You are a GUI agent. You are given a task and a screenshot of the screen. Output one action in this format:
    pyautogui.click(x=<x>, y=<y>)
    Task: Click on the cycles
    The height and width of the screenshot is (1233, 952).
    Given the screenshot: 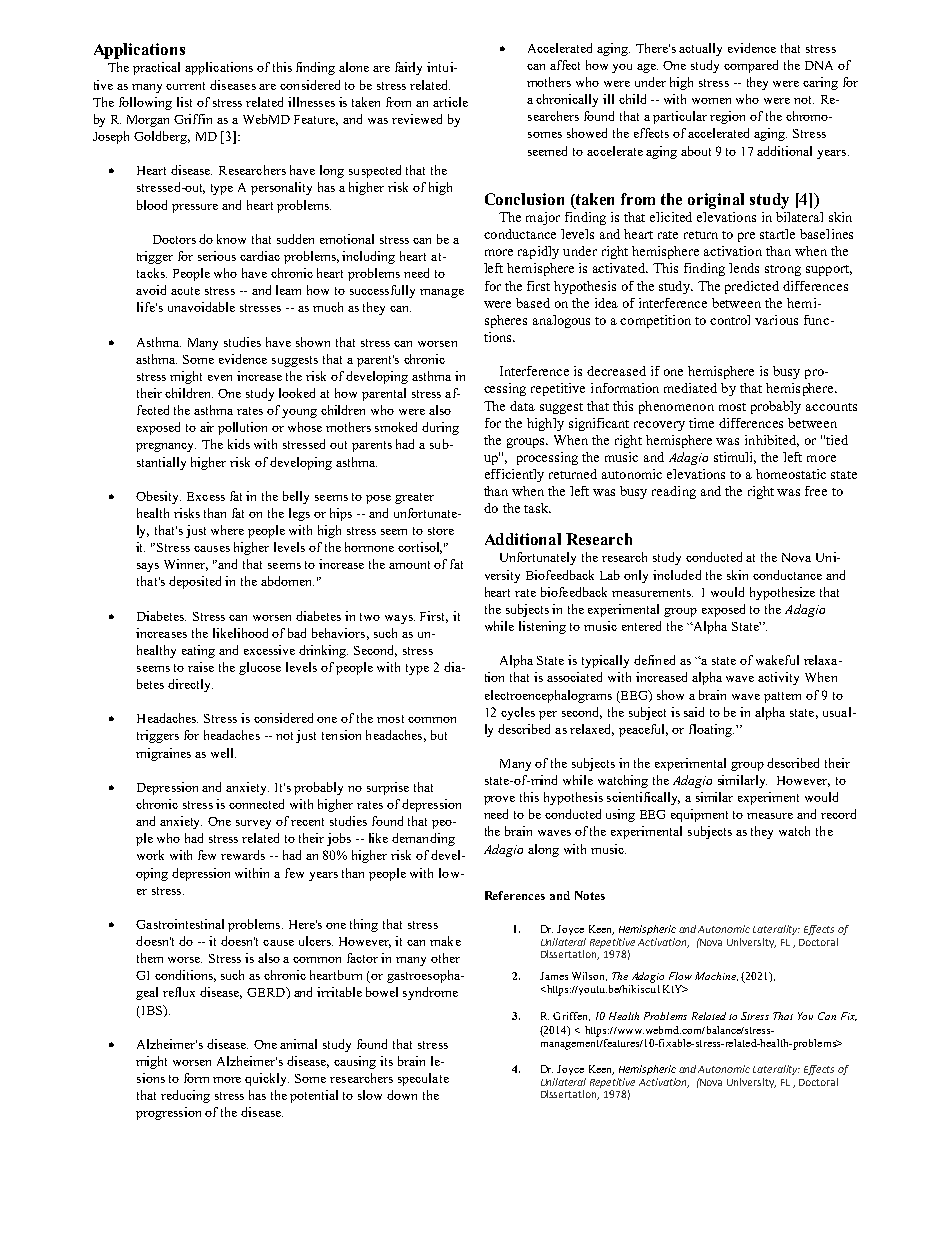 What is the action you would take?
    pyautogui.click(x=518, y=713)
